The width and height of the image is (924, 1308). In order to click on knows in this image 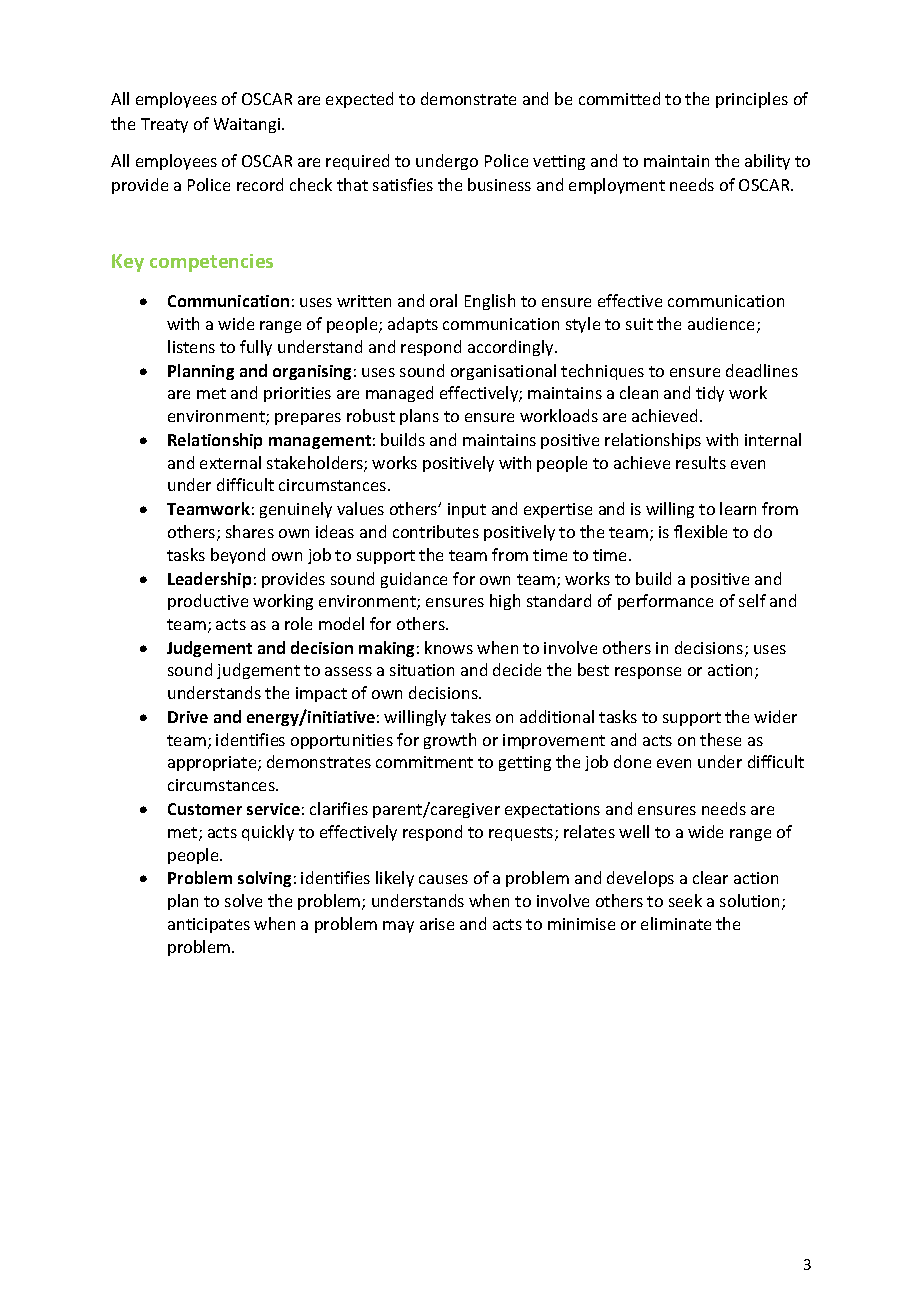, I will do `click(449, 647)`.
